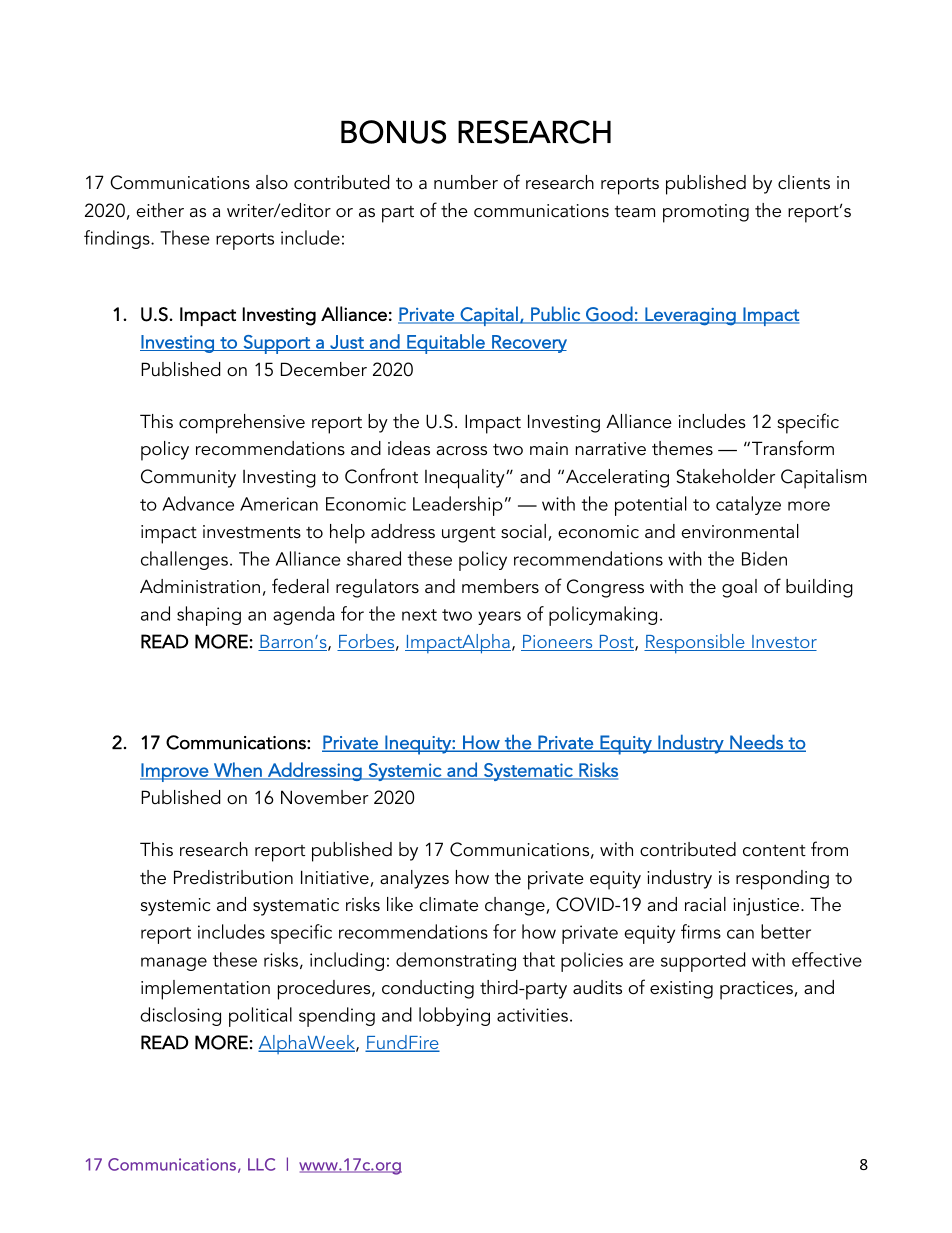  I want to click on Transform, so click(793, 448).
